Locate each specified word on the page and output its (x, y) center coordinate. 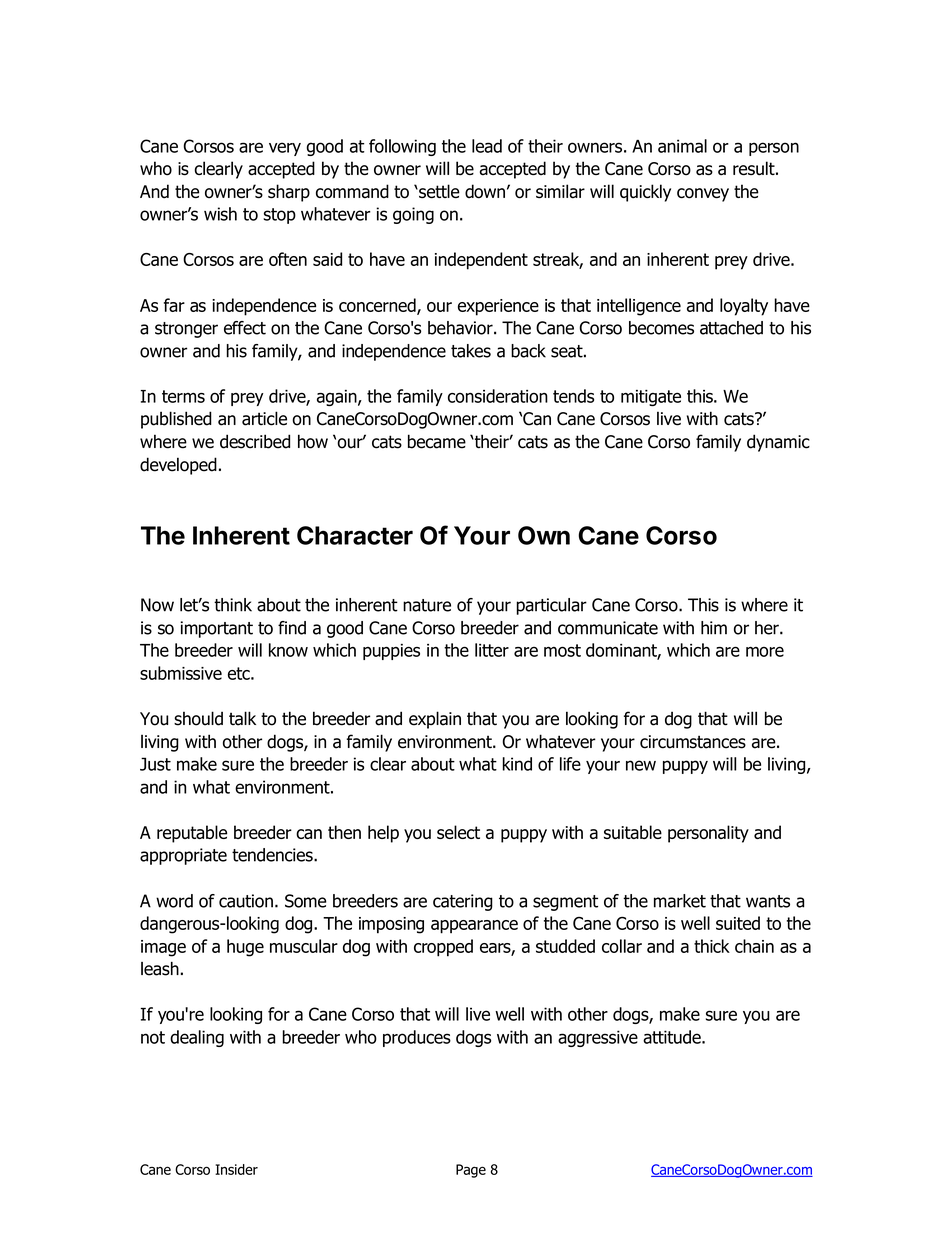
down (485, 191)
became (437, 441)
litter (492, 650)
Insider (236, 1169)
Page (471, 1171)
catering (463, 902)
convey (703, 195)
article (264, 418)
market (680, 901)
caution (246, 901)
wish (220, 214)
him (714, 628)
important (216, 629)
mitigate (651, 398)
